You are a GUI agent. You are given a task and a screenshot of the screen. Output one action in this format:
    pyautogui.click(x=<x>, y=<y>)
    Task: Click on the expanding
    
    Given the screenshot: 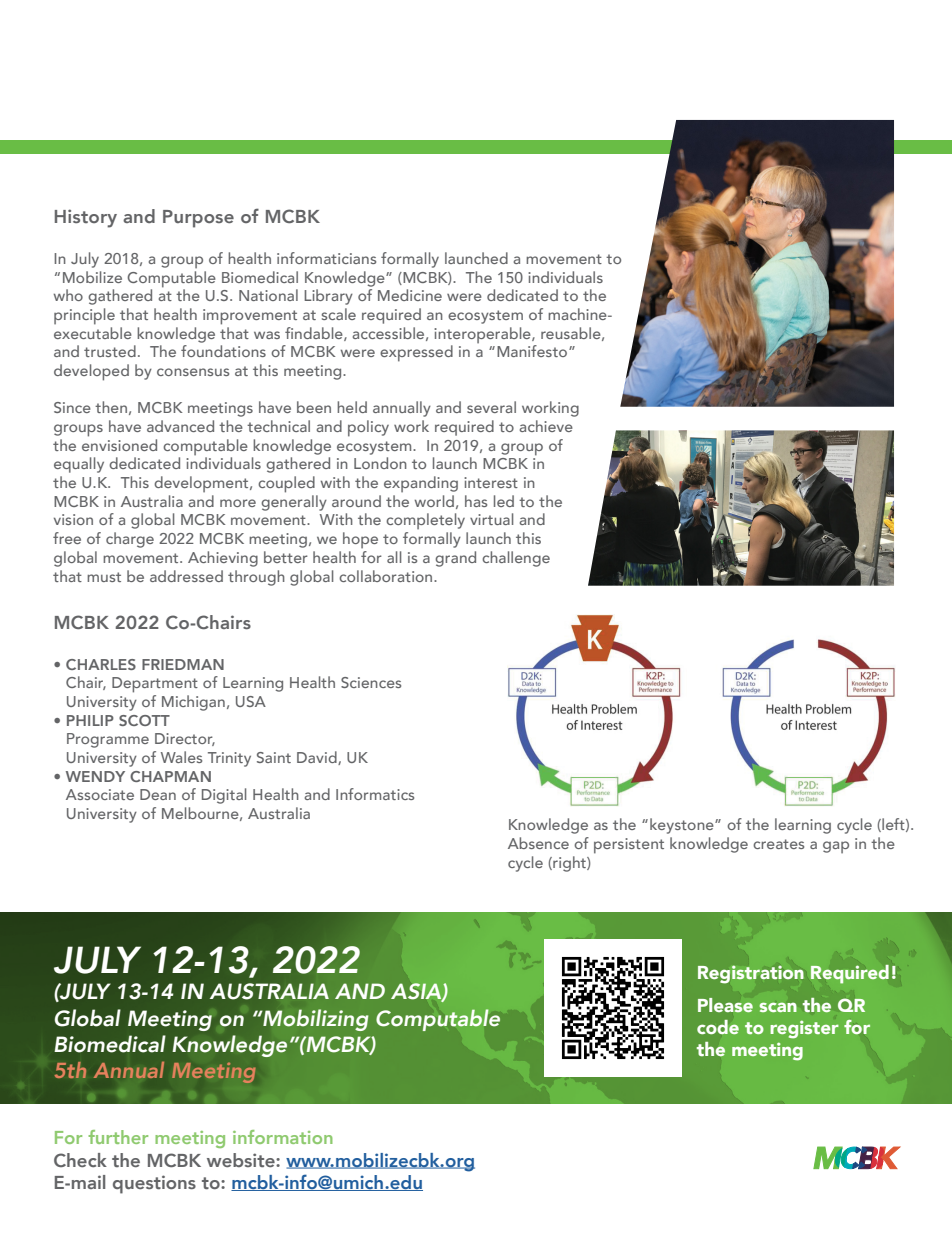 What is the action you would take?
    pyautogui.click(x=421, y=484)
